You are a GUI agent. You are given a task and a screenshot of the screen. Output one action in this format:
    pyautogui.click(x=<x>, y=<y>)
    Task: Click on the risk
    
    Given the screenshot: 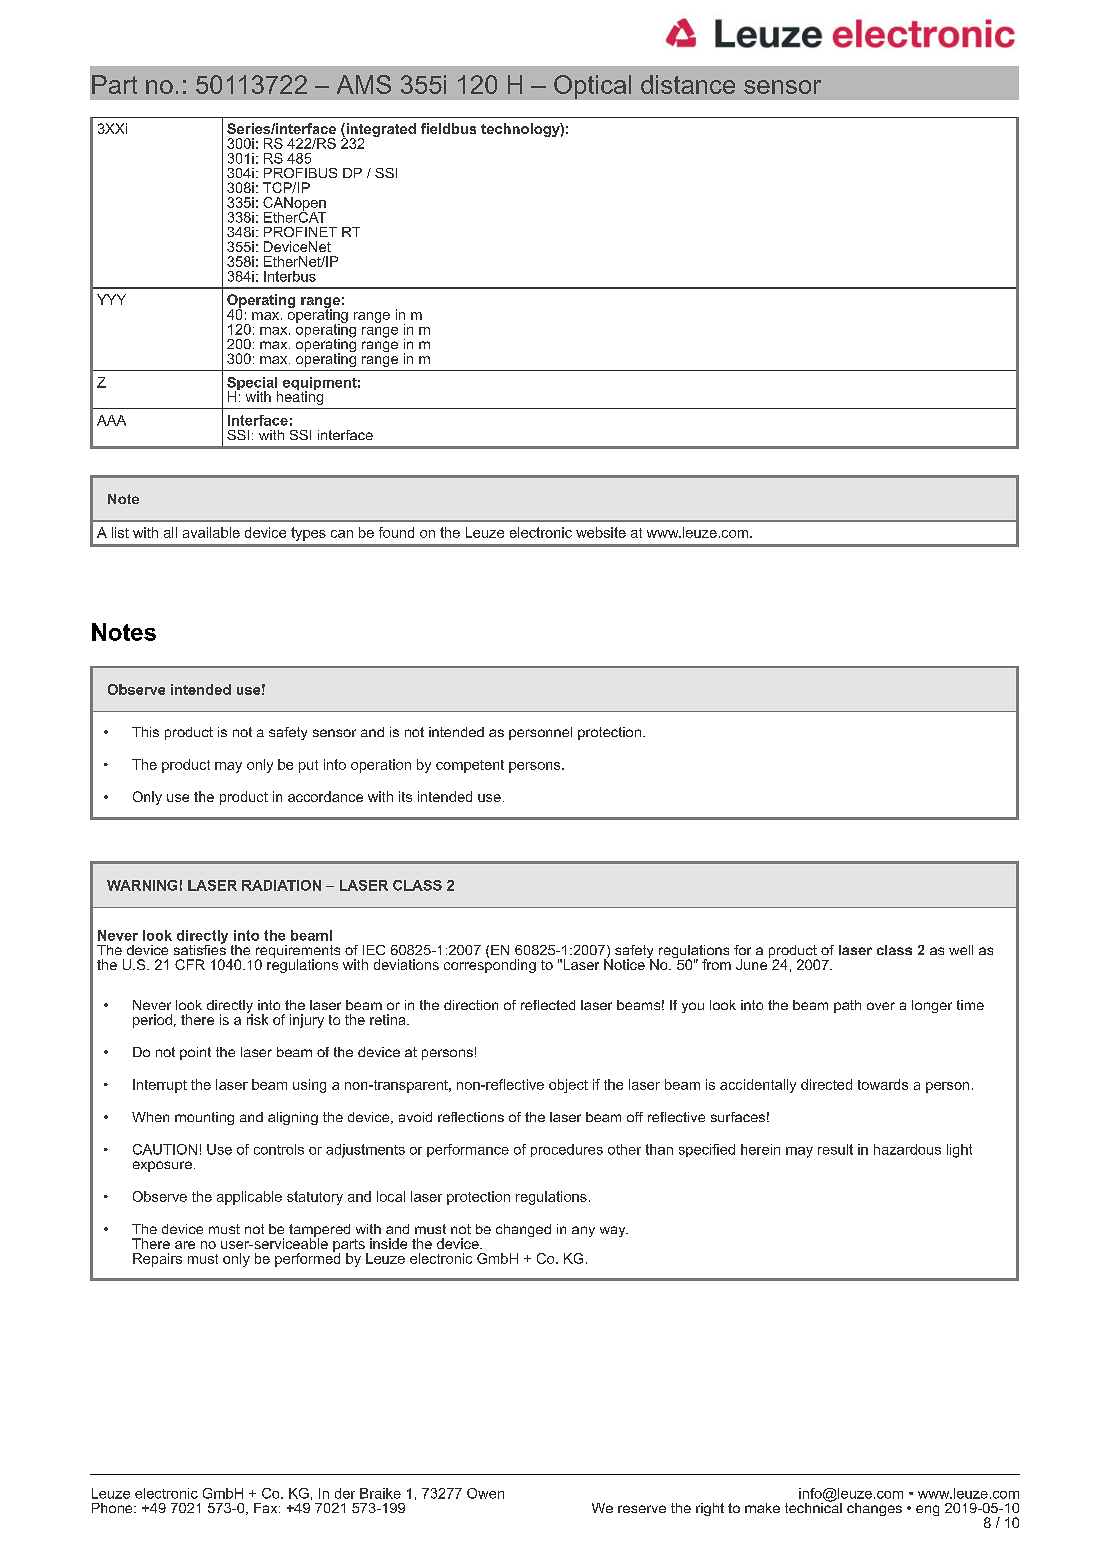 What is the action you would take?
    pyautogui.click(x=257, y=1018)
